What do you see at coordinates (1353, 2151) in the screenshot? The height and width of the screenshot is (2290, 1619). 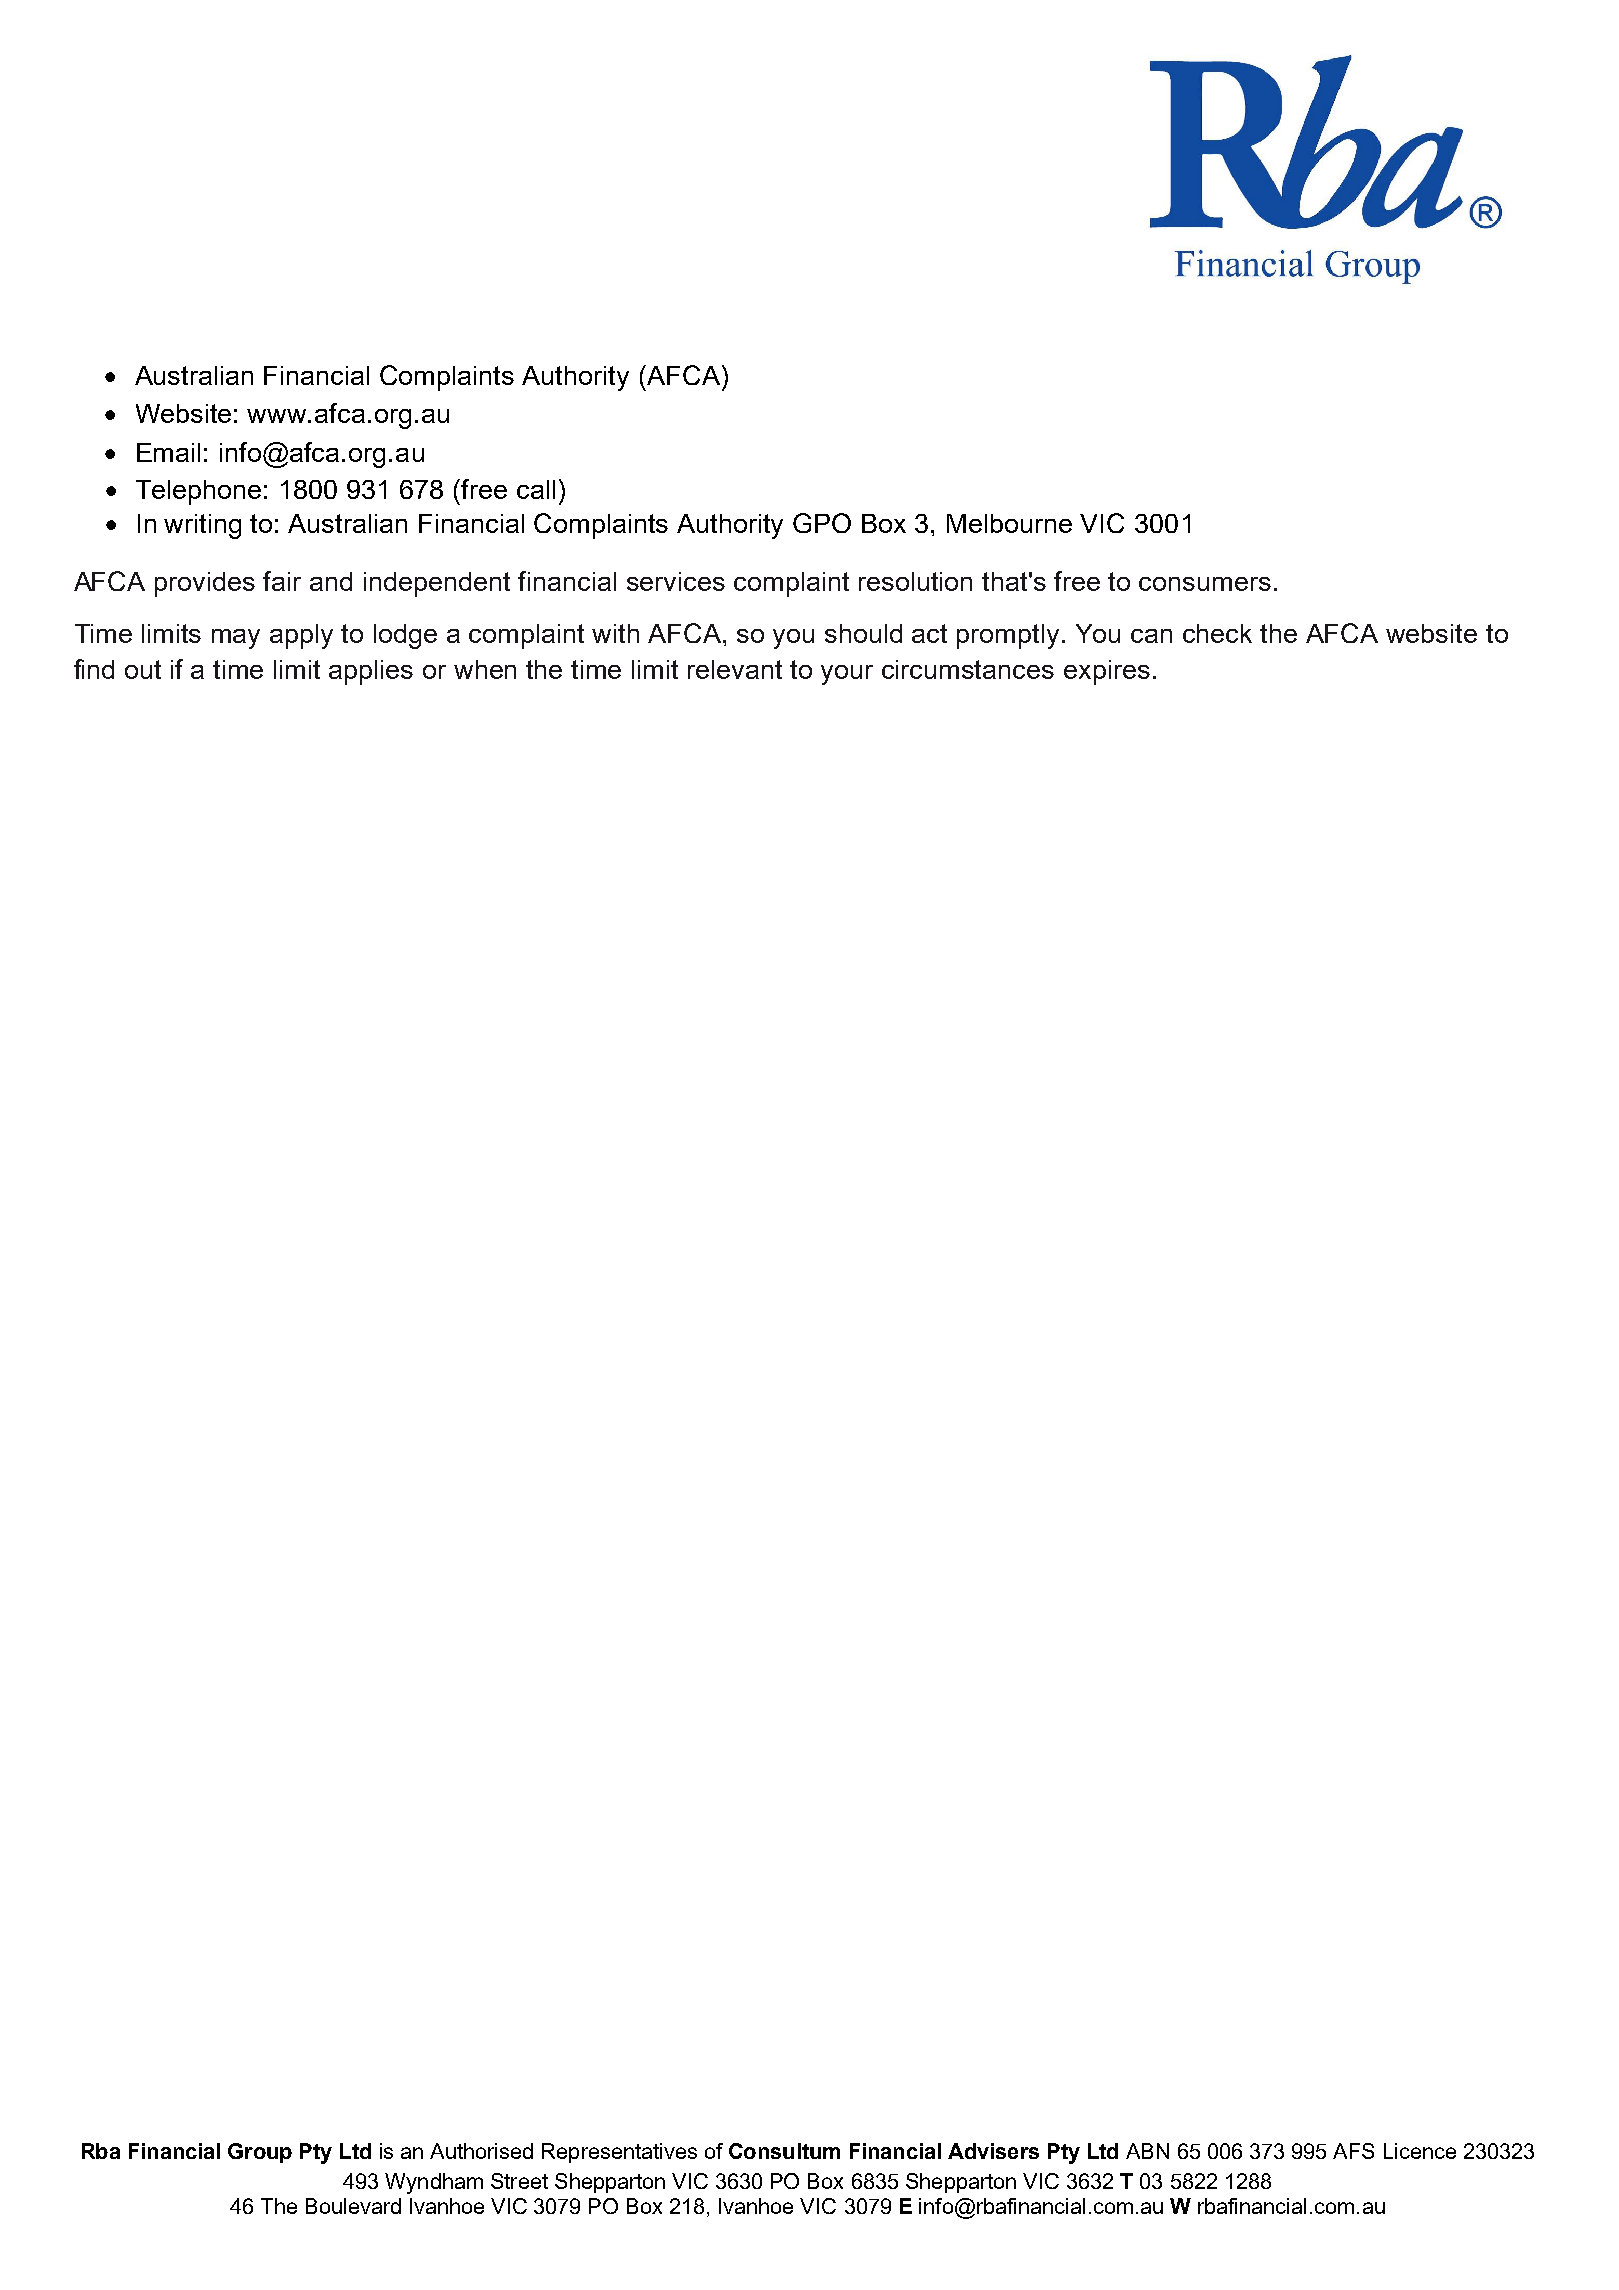 I see `AFS` at bounding box center [1353, 2151].
